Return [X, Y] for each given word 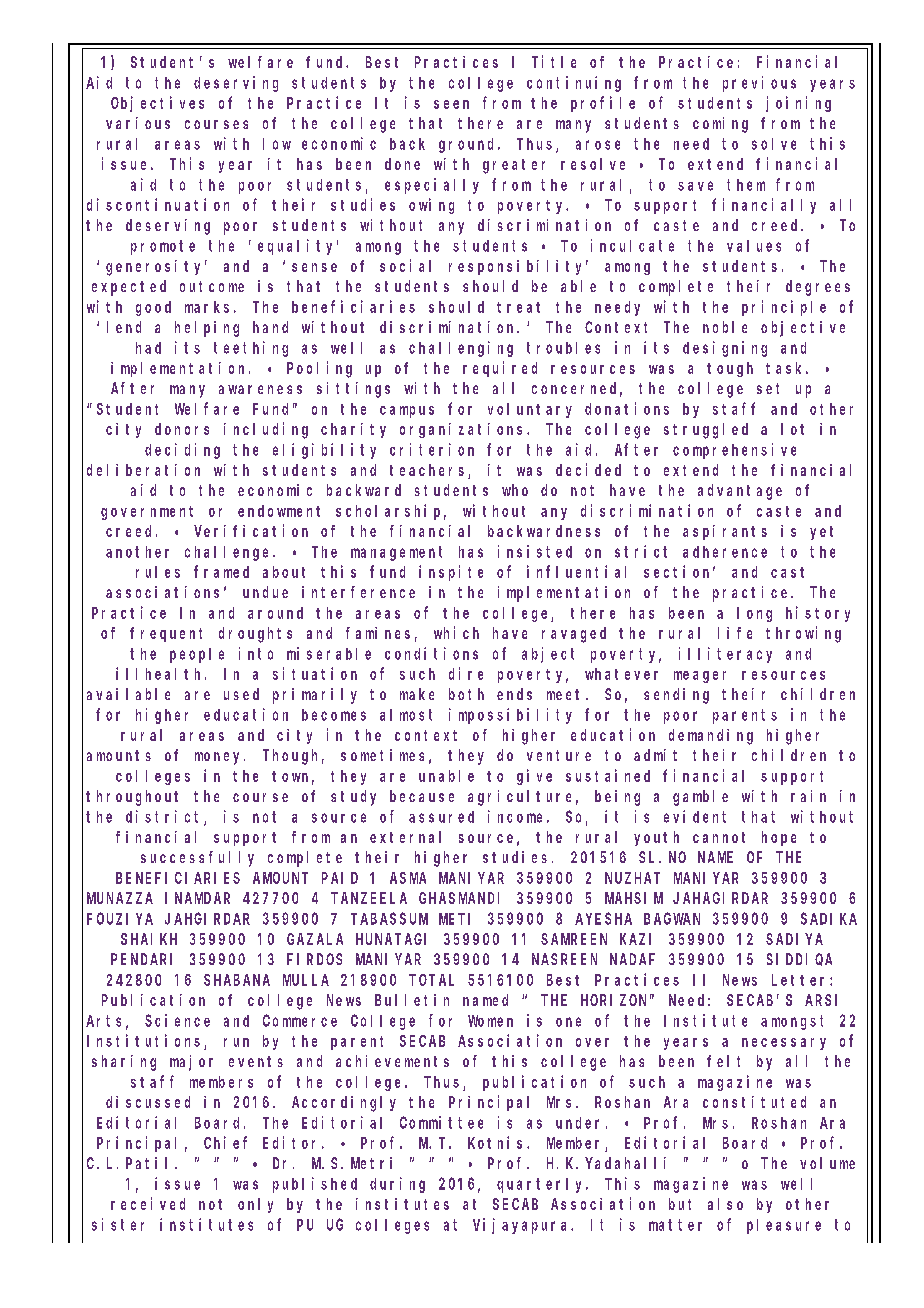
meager [700, 677]
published [315, 1185]
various [138, 123]
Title [554, 61]
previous [759, 84]
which [456, 632]
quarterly [542, 1185]
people [197, 655]
